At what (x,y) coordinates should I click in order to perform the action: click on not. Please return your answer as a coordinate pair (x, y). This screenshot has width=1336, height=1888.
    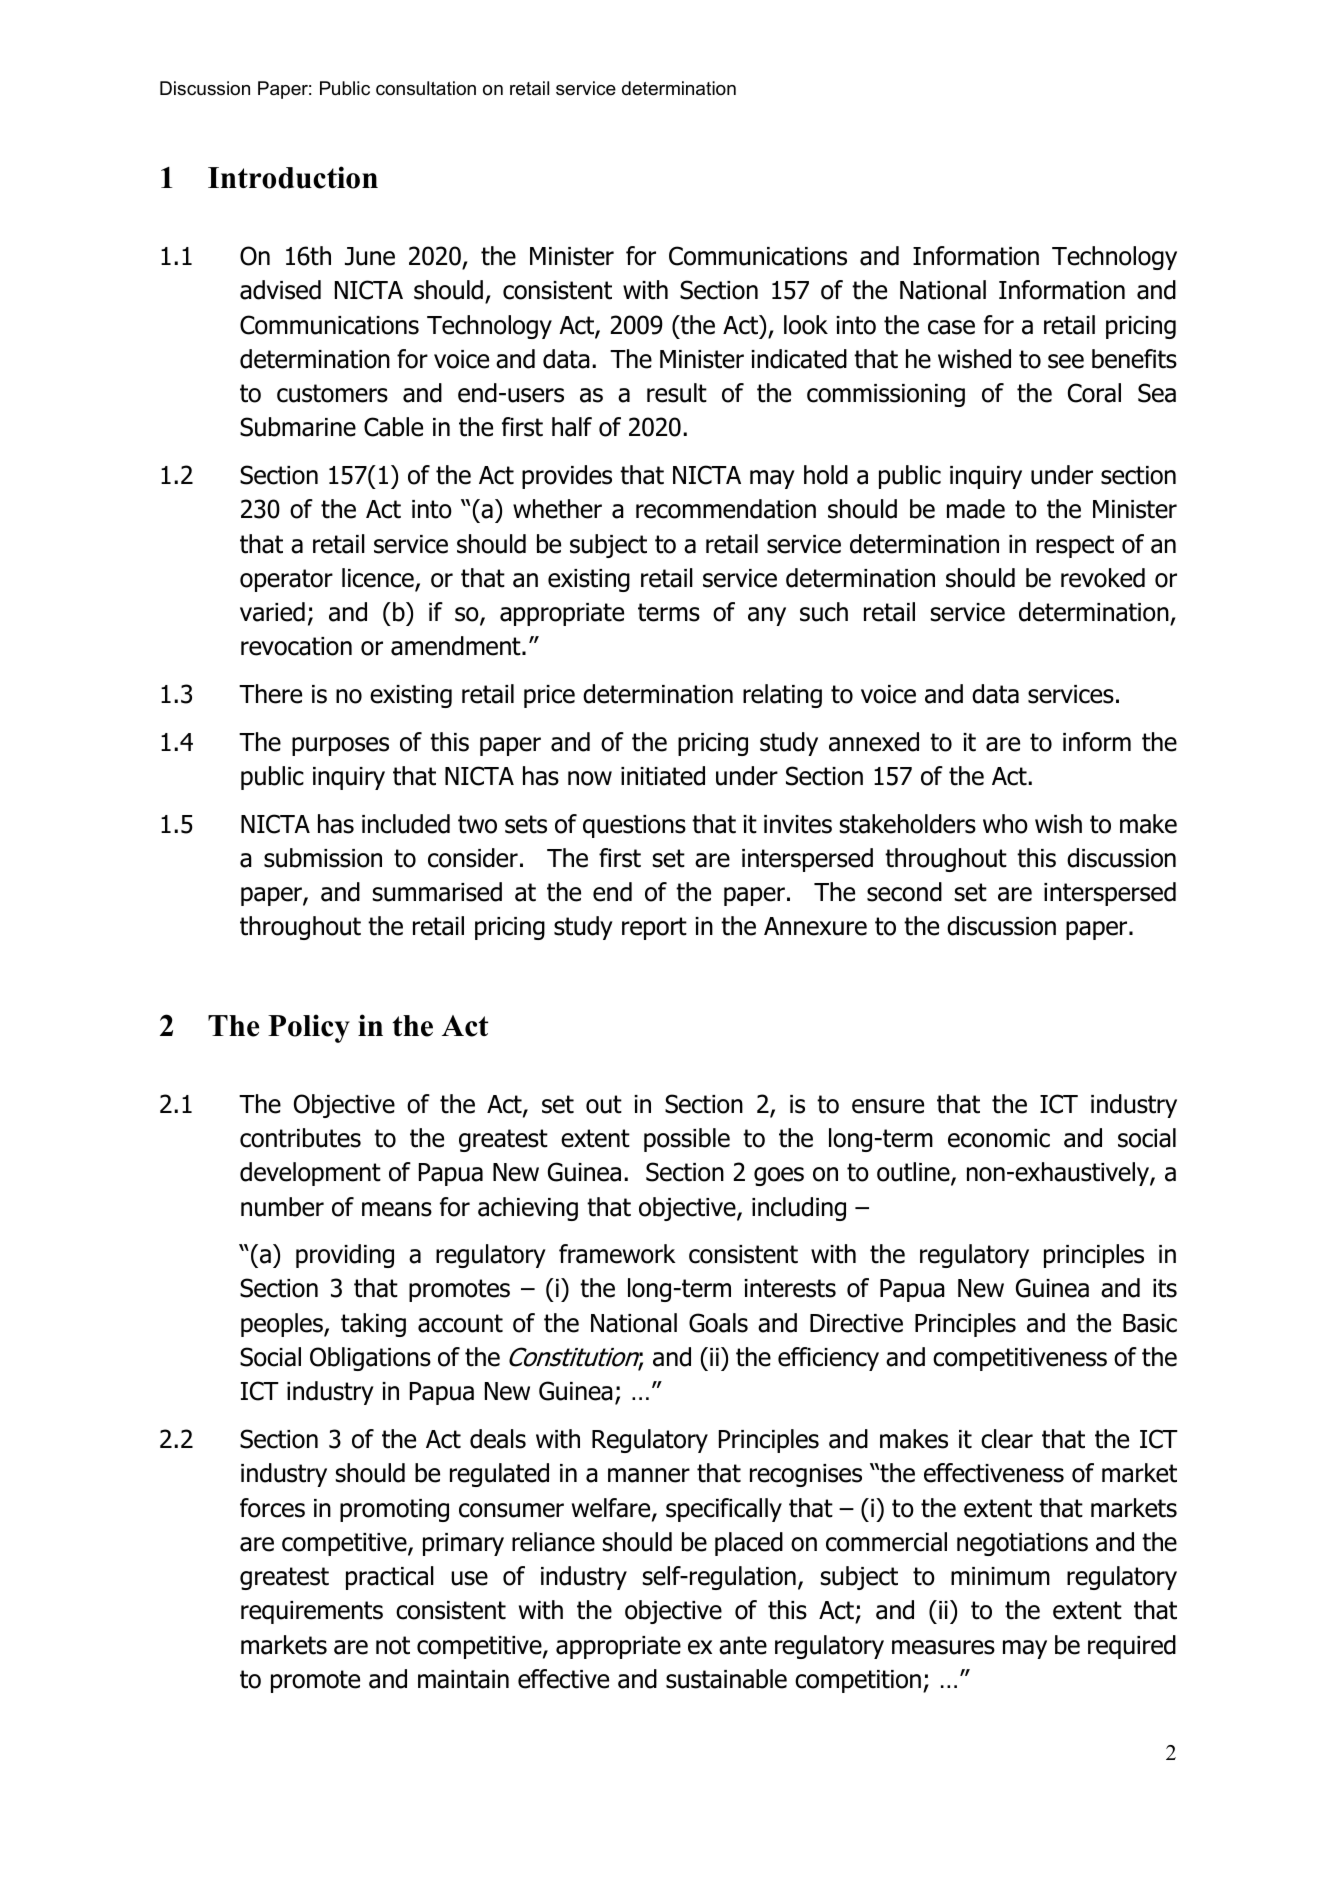
    Looking at the image, I should click on (393, 1645).
